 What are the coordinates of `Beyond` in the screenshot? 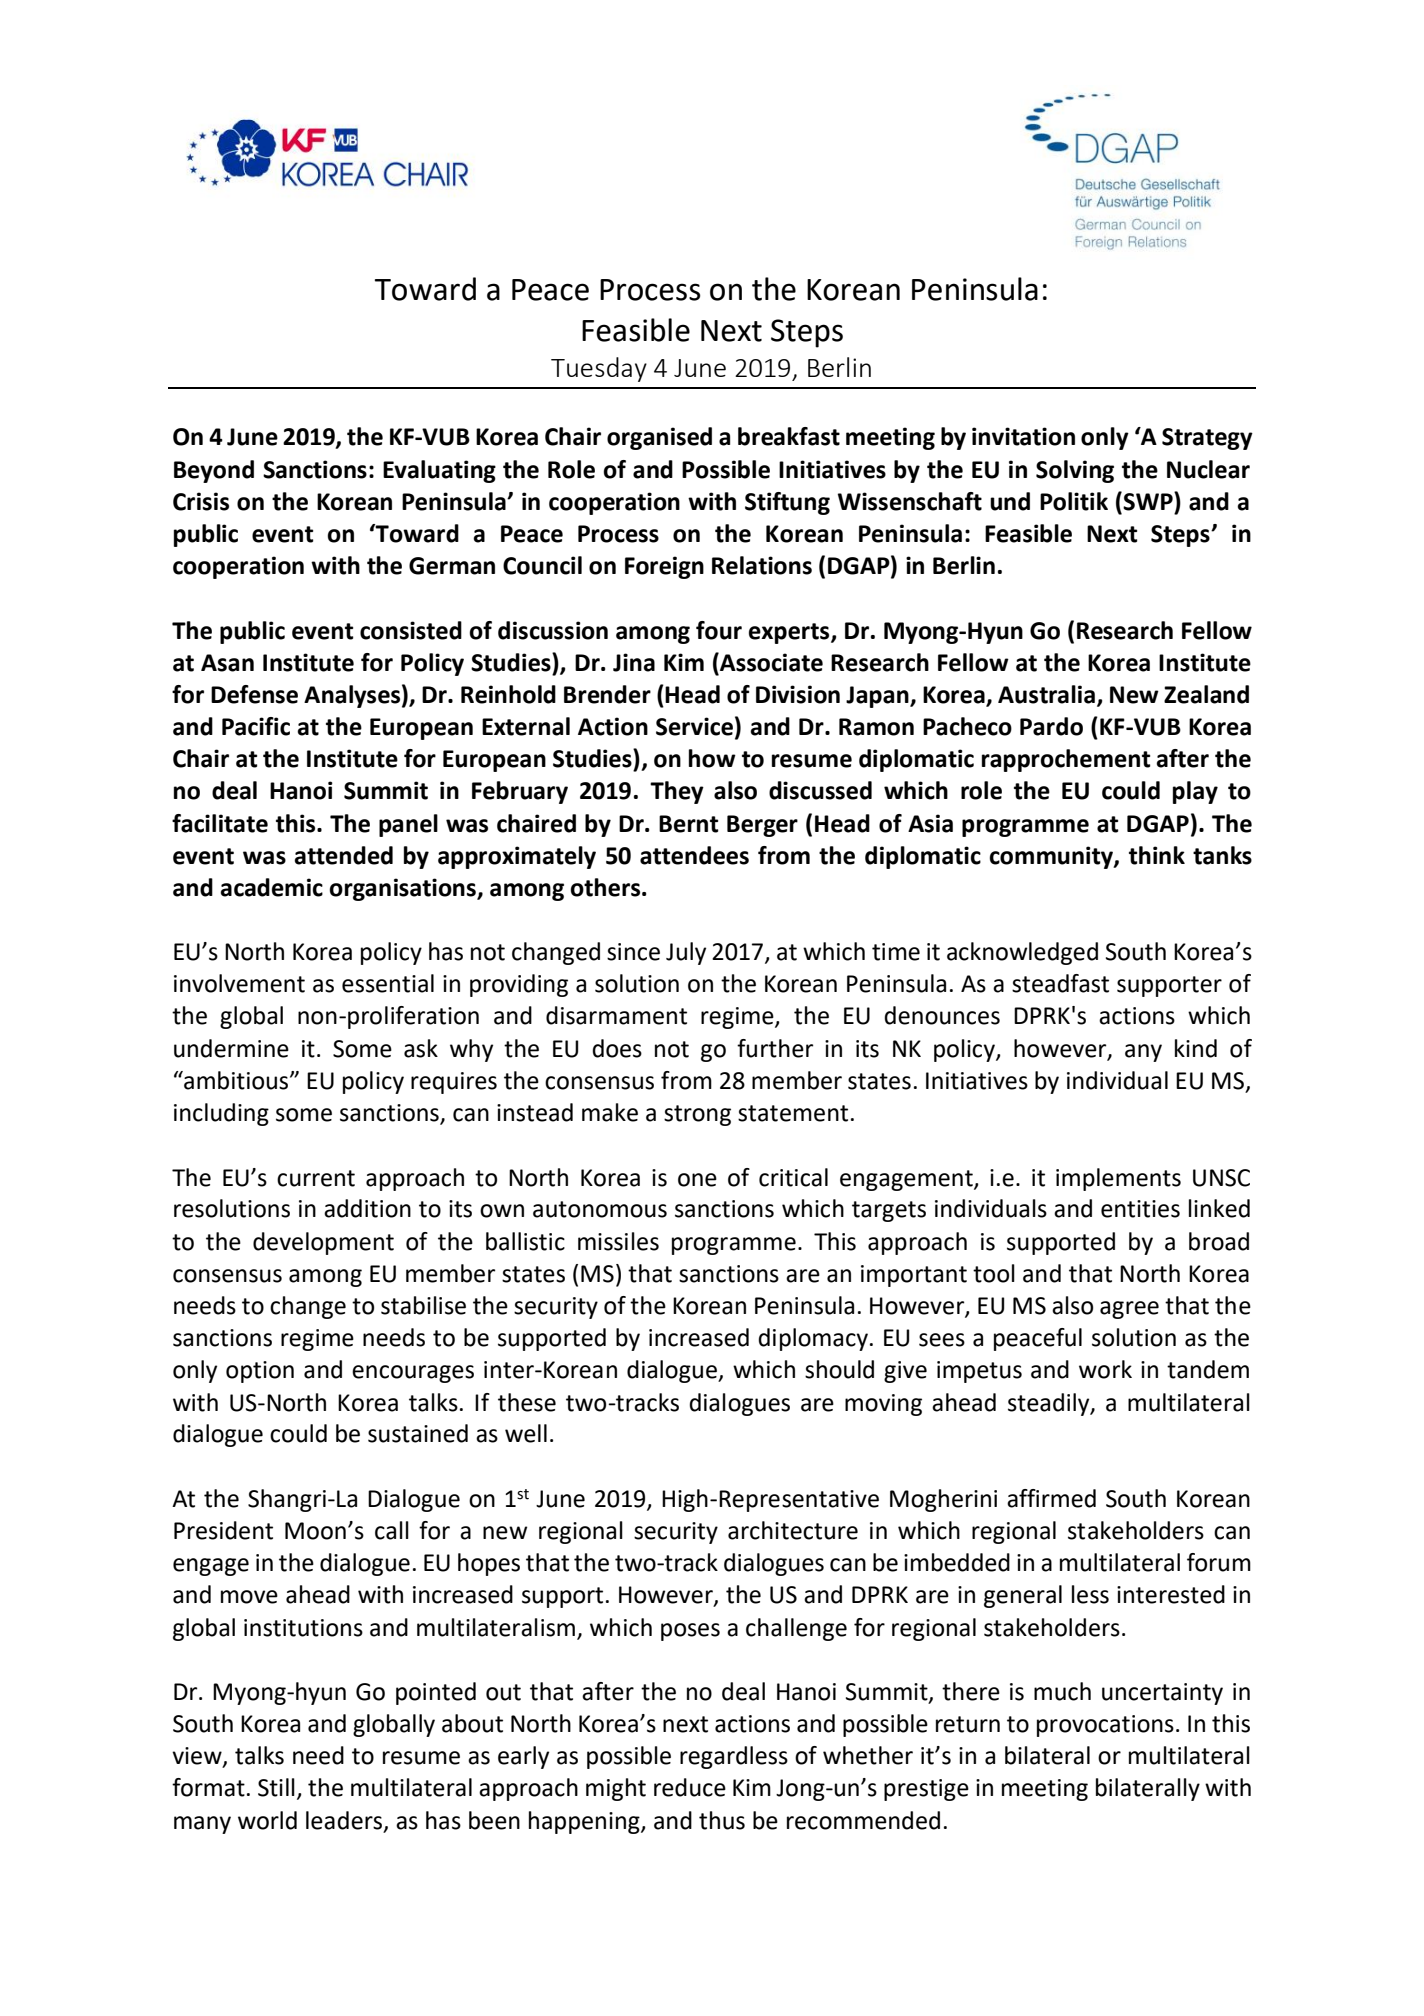 It's located at (214, 471).
